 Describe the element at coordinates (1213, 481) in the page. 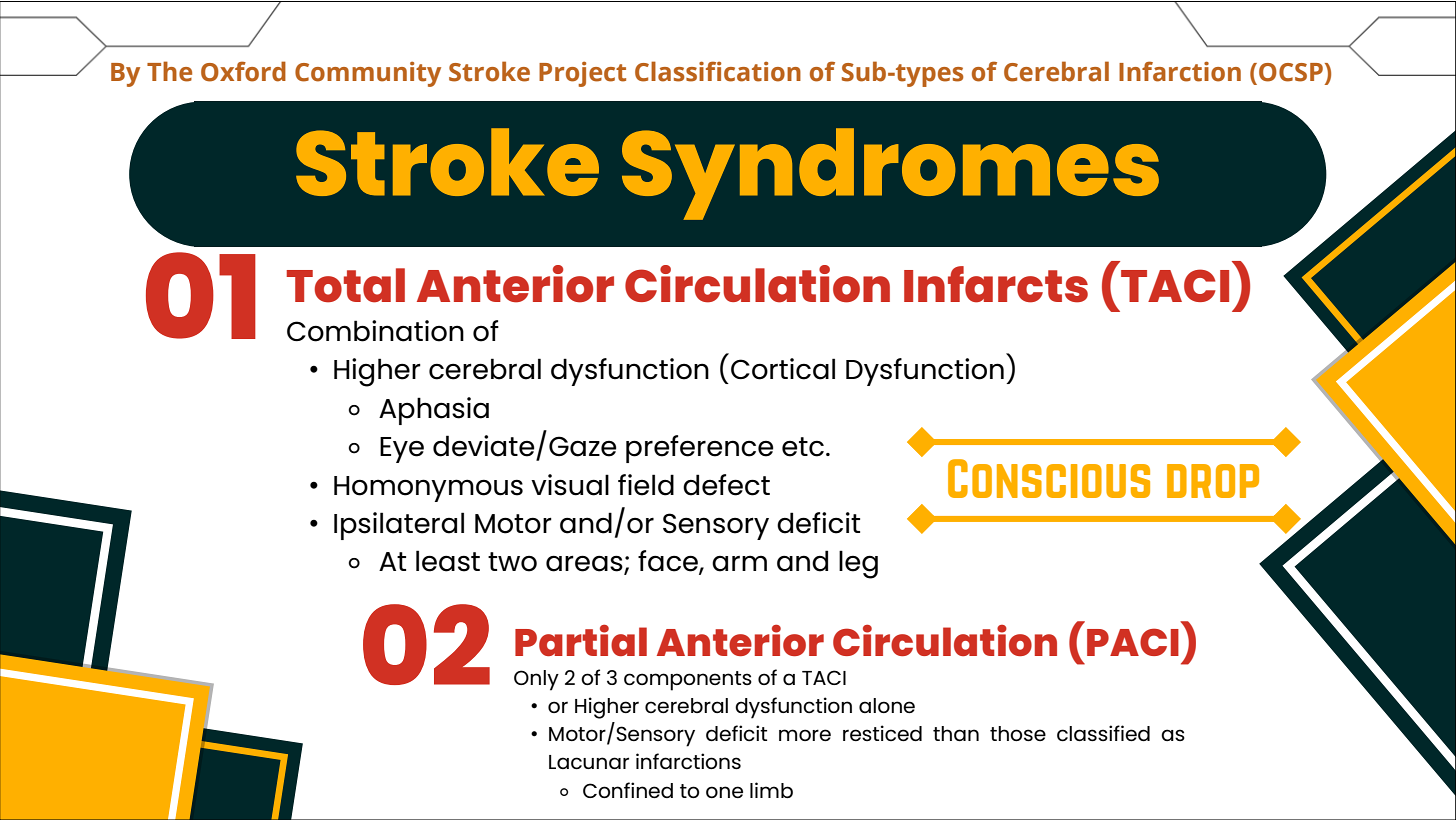

I see `drop` at that location.
